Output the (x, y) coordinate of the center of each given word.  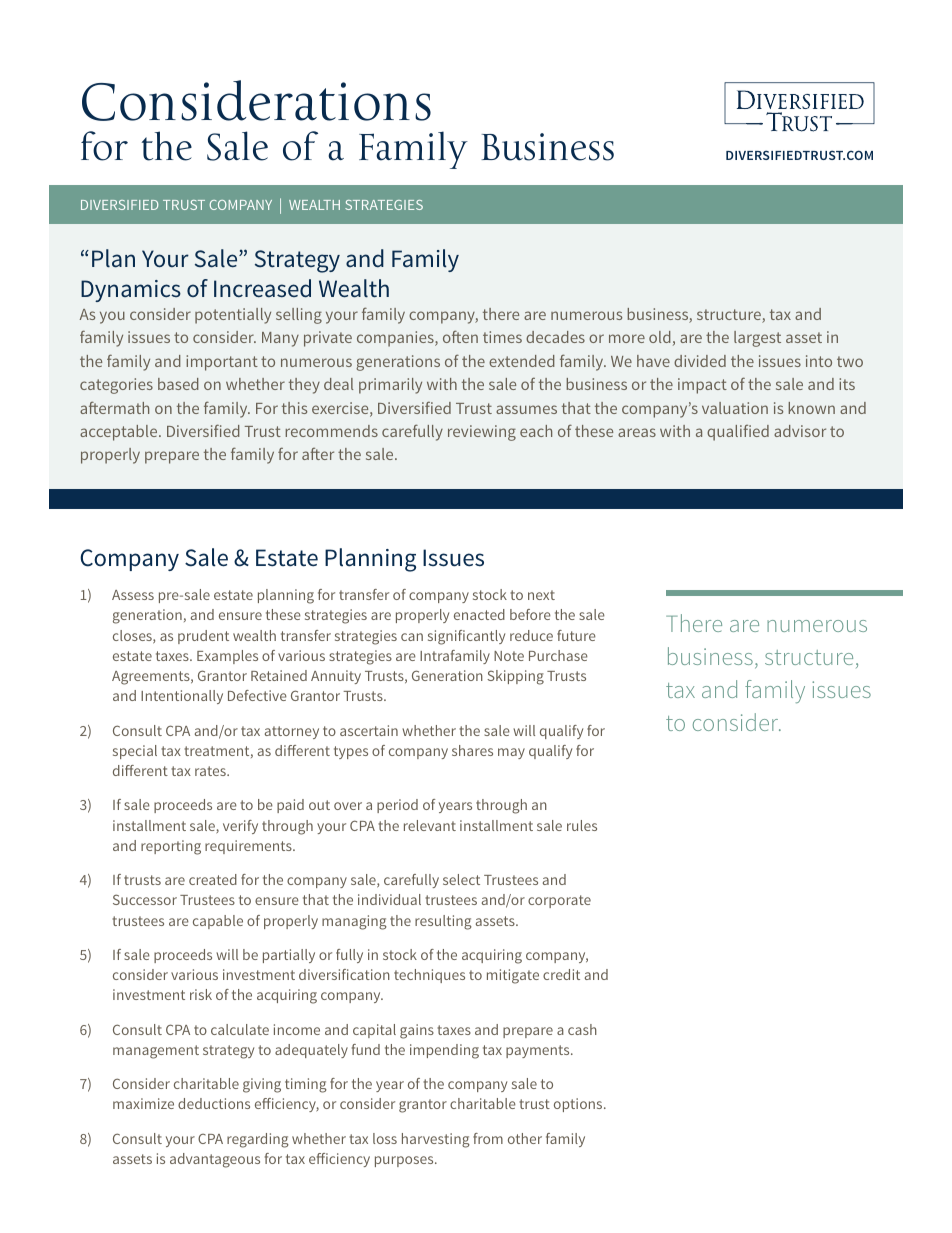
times (502, 337)
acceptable (120, 433)
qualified (738, 433)
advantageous (215, 1160)
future (576, 635)
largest (757, 339)
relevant (430, 825)
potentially (233, 316)
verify (240, 827)
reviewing (482, 433)
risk (201, 994)
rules (582, 825)
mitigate (513, 976)
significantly (466, 637)
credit (561, 974)
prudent (203, 637)
